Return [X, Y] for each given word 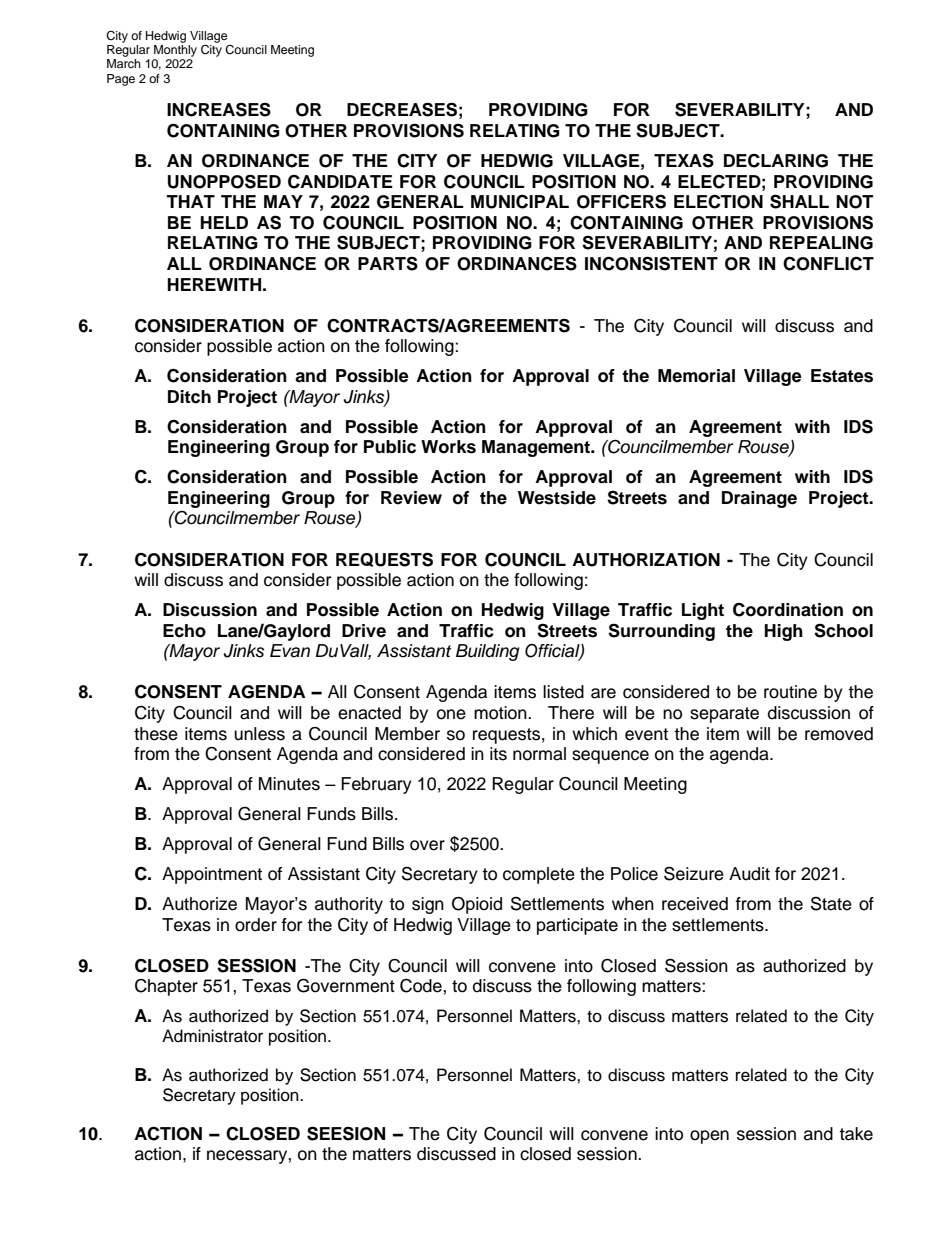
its [498, 754]
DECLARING [776, 161]
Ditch [189, 397]
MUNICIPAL [520, 201]
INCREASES [219, 109]
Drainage [759, 499]
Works [448, 447]
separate [724, 715]
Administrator [212, 1036]
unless [259, 734]
